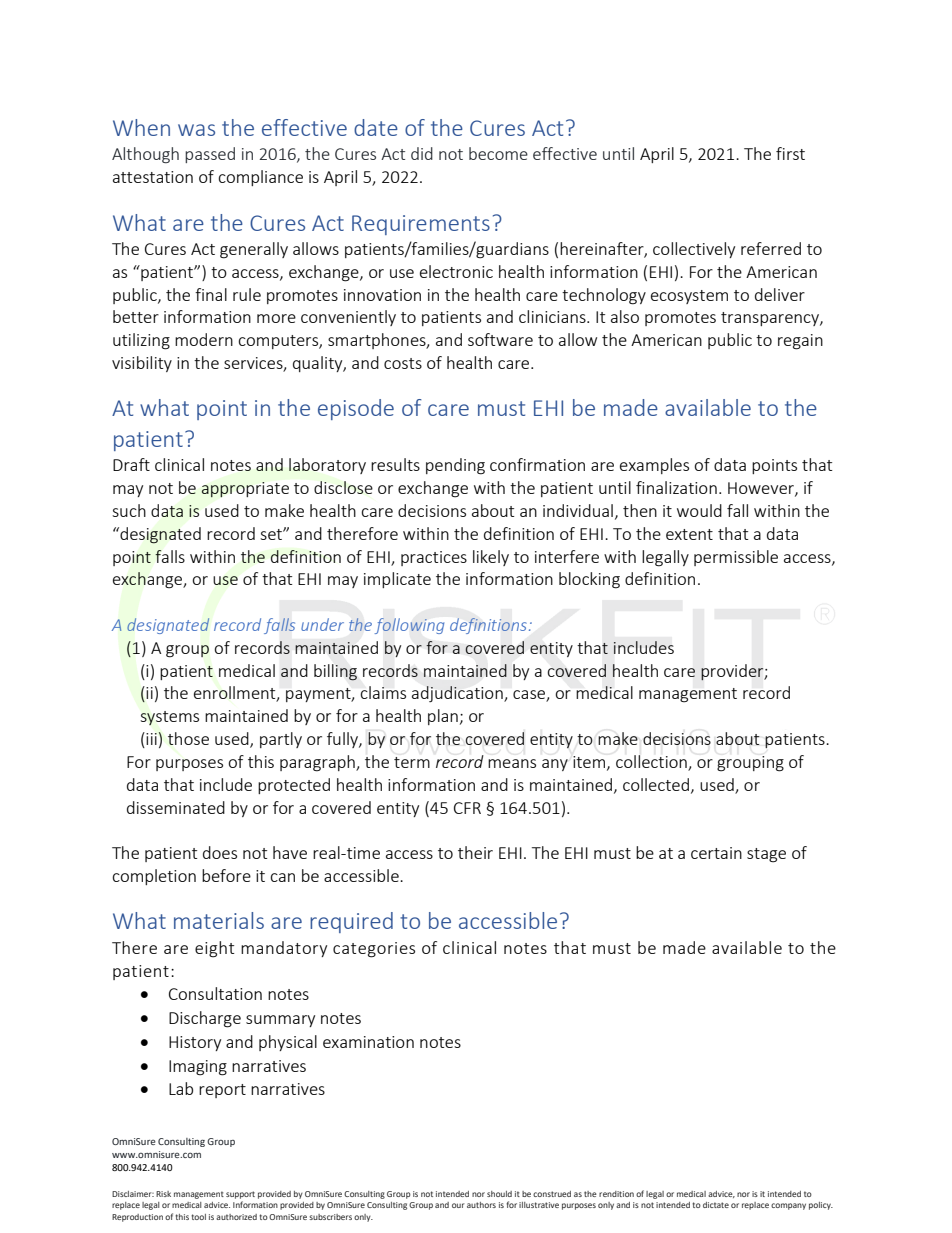 This screenshot has height=1233, width=952. Describe the element at coordinates (500, 339) in the screenshot. I see `software` at that location.
